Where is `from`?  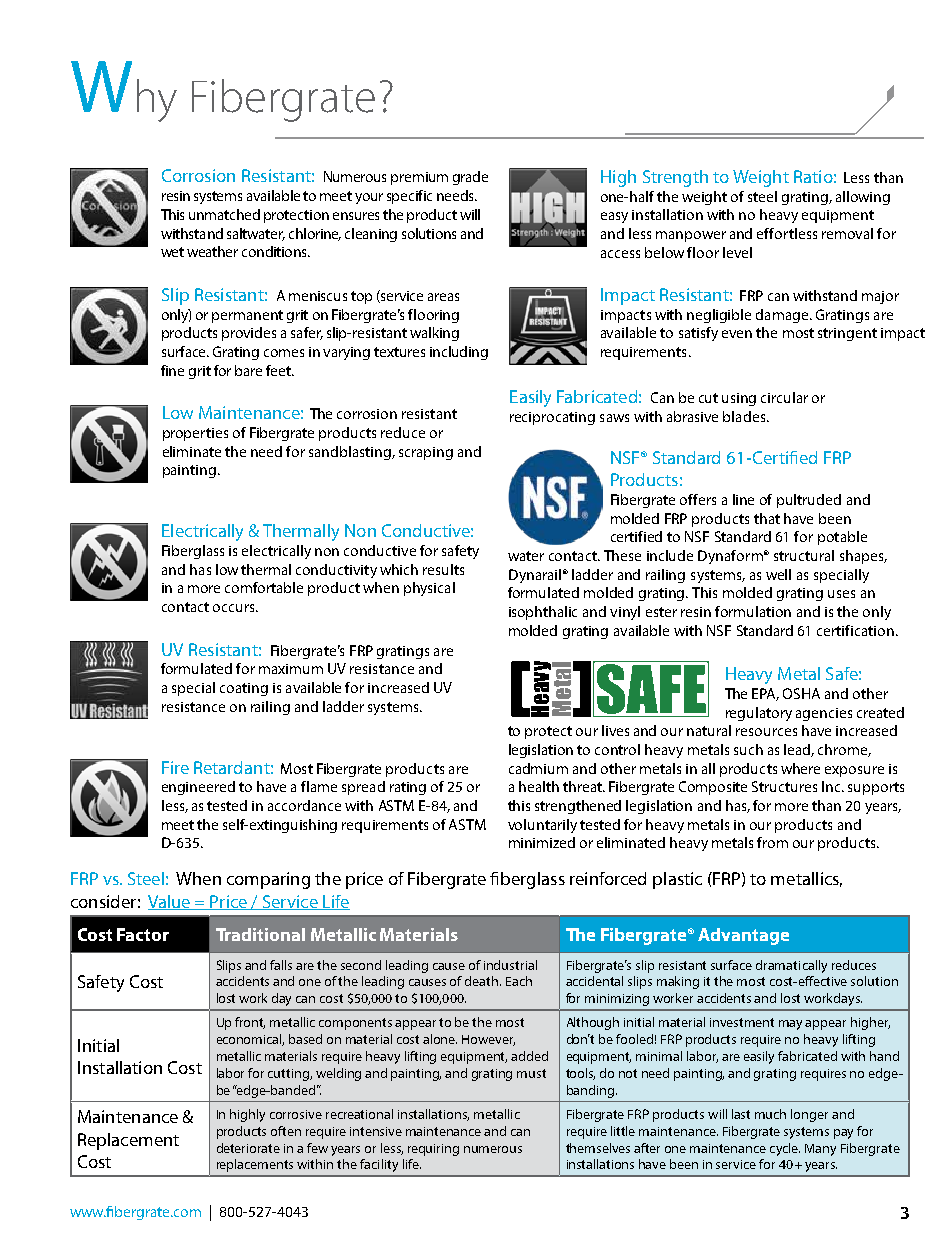 from is located at coordinates (772, 842).
